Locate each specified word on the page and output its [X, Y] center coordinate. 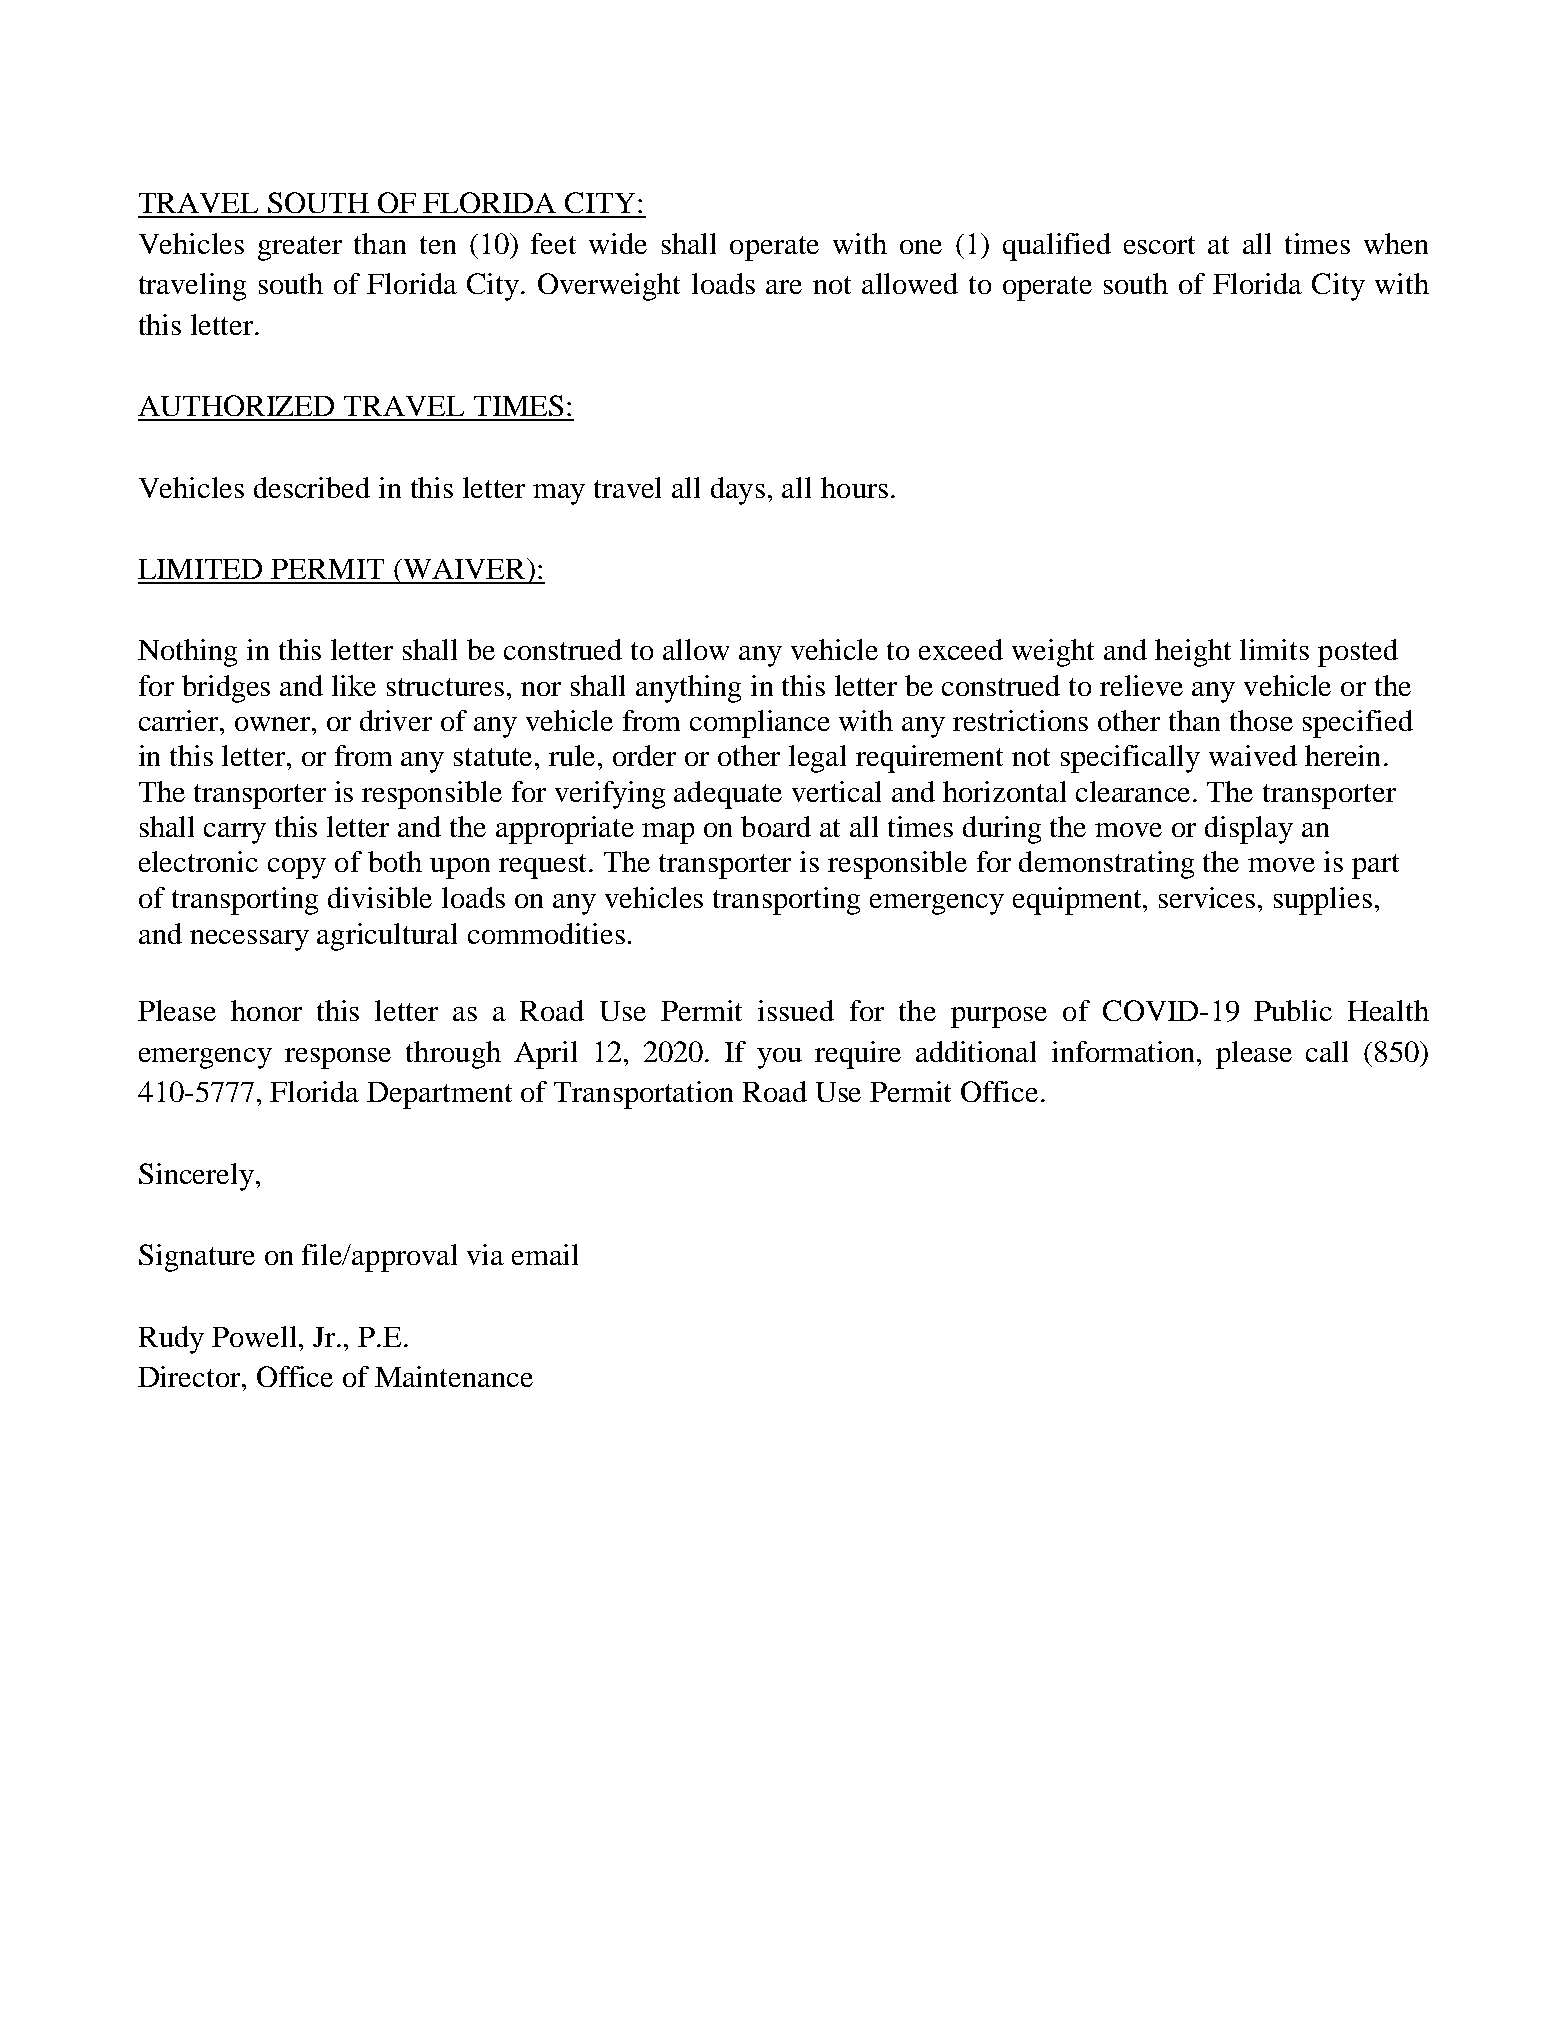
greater [300, 248]
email [545, 1254]
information [1125, 1051]
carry [235, 833]
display [1249, 830]
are [784, 287]
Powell [256, 1336]
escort [1159, 245]
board [776, 826]
